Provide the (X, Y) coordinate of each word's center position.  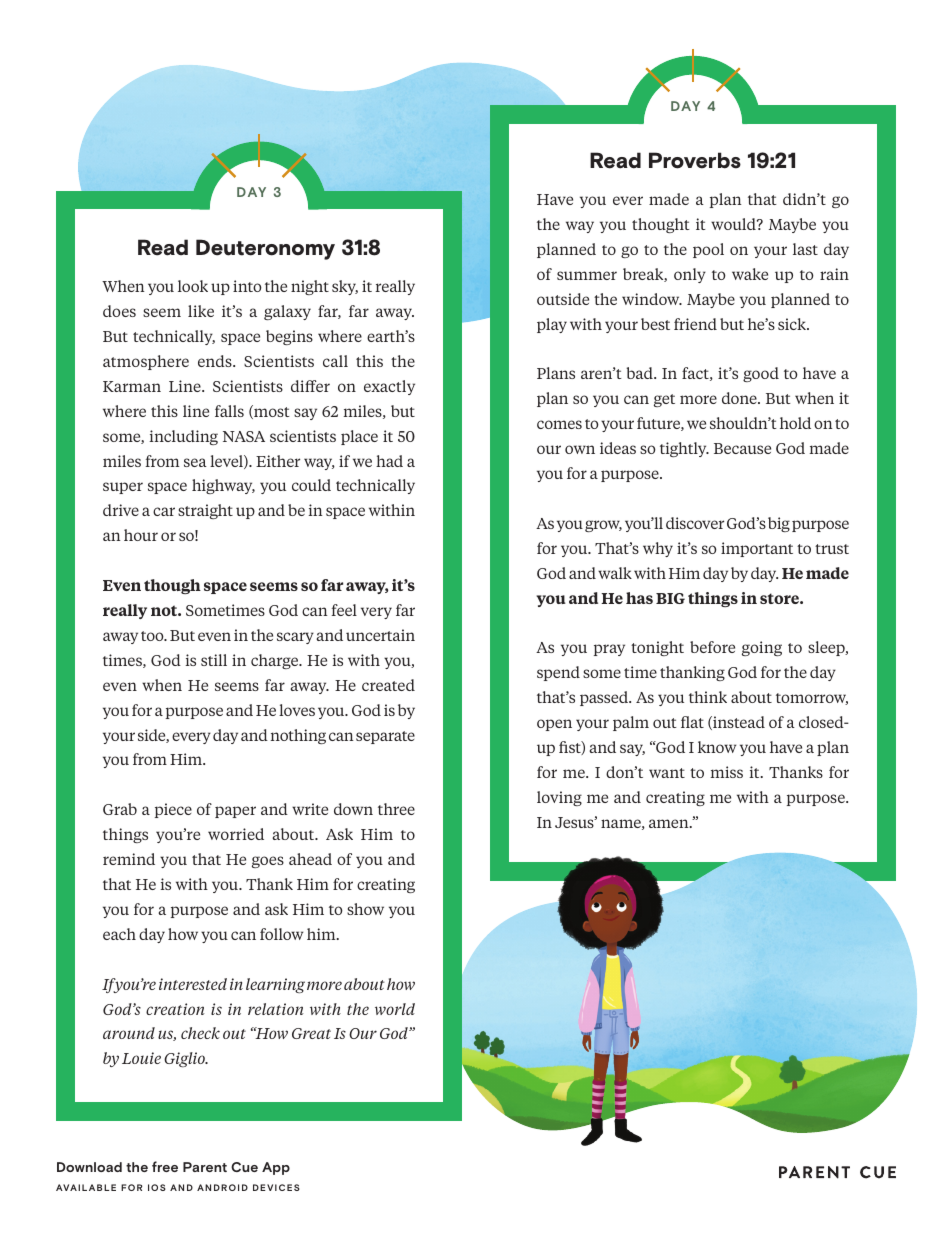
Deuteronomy (265, 249)
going (762, 648)
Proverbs (695, 160)
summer (587, 275)
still (214, 660)
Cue (244, 1167)
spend (558, 673)
